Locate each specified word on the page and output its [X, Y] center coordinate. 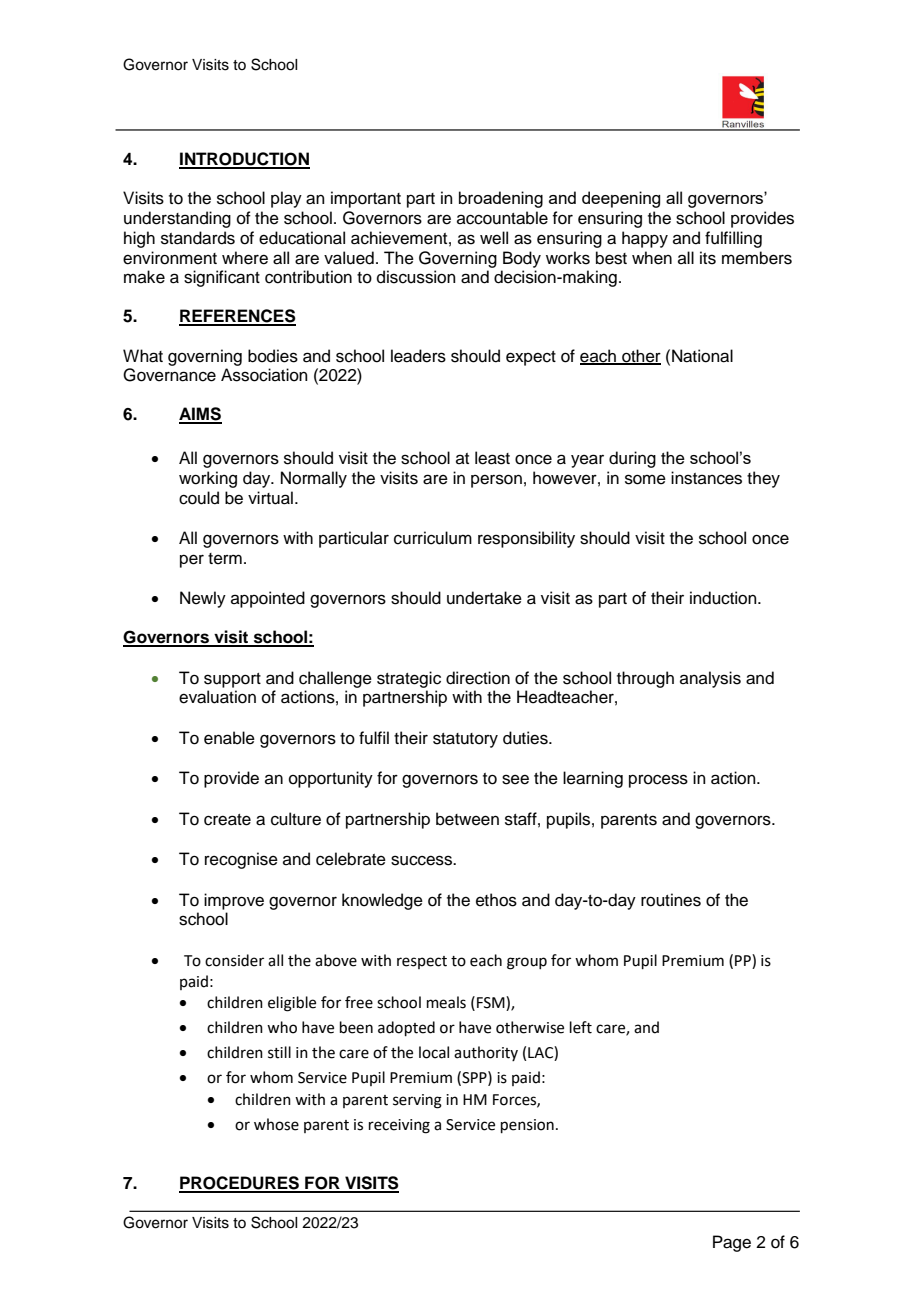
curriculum [433, 538]
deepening [621, 199]
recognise [241, 860]
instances [706, 478]
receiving [399, 1126]
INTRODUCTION [244, 160]
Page [732, 1243]
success [423, 860]
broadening [501, 199]
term [225, 559]
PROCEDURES [240, 1184]
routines [671, 900]
